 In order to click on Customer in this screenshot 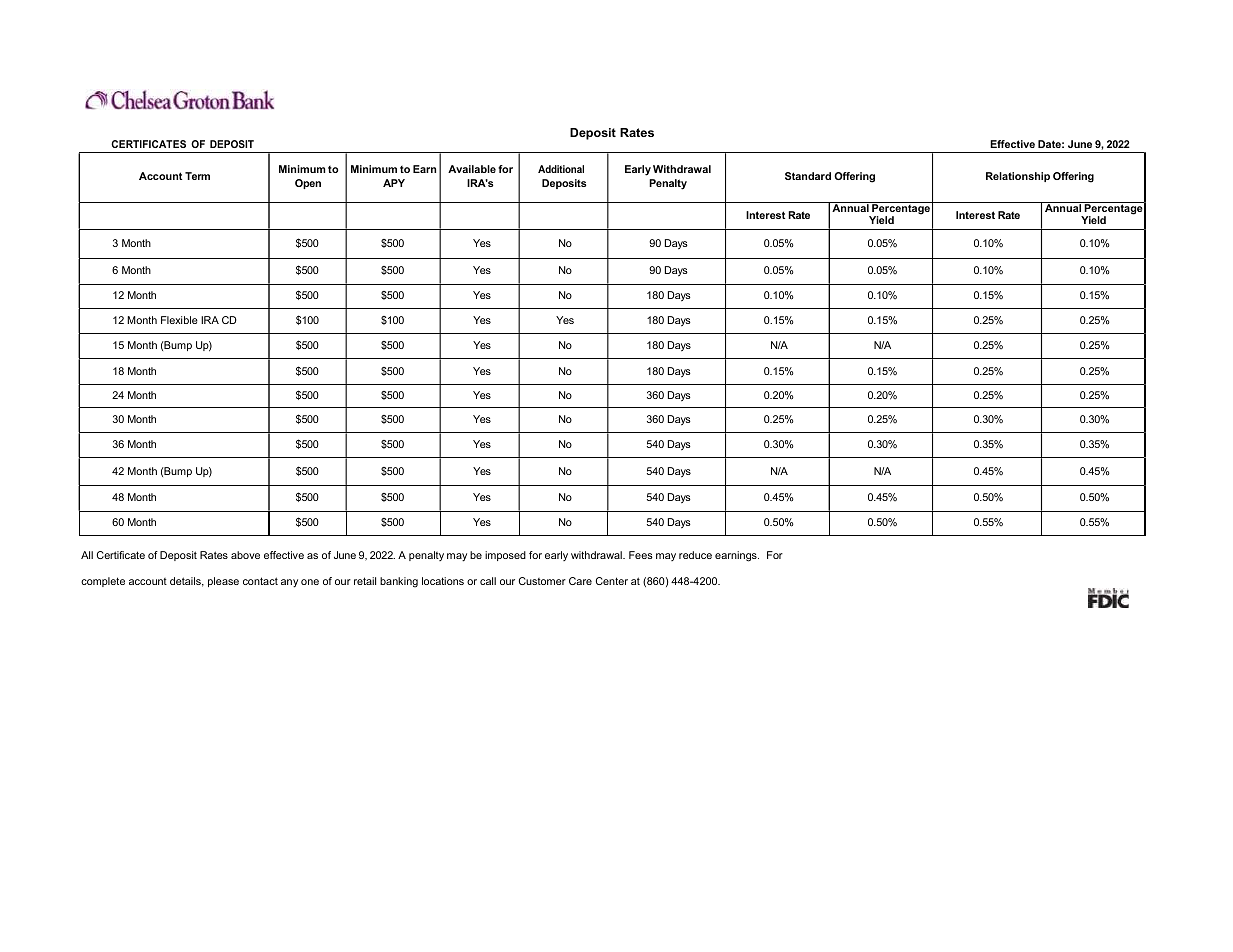, I will do `click(542, 581)`.
